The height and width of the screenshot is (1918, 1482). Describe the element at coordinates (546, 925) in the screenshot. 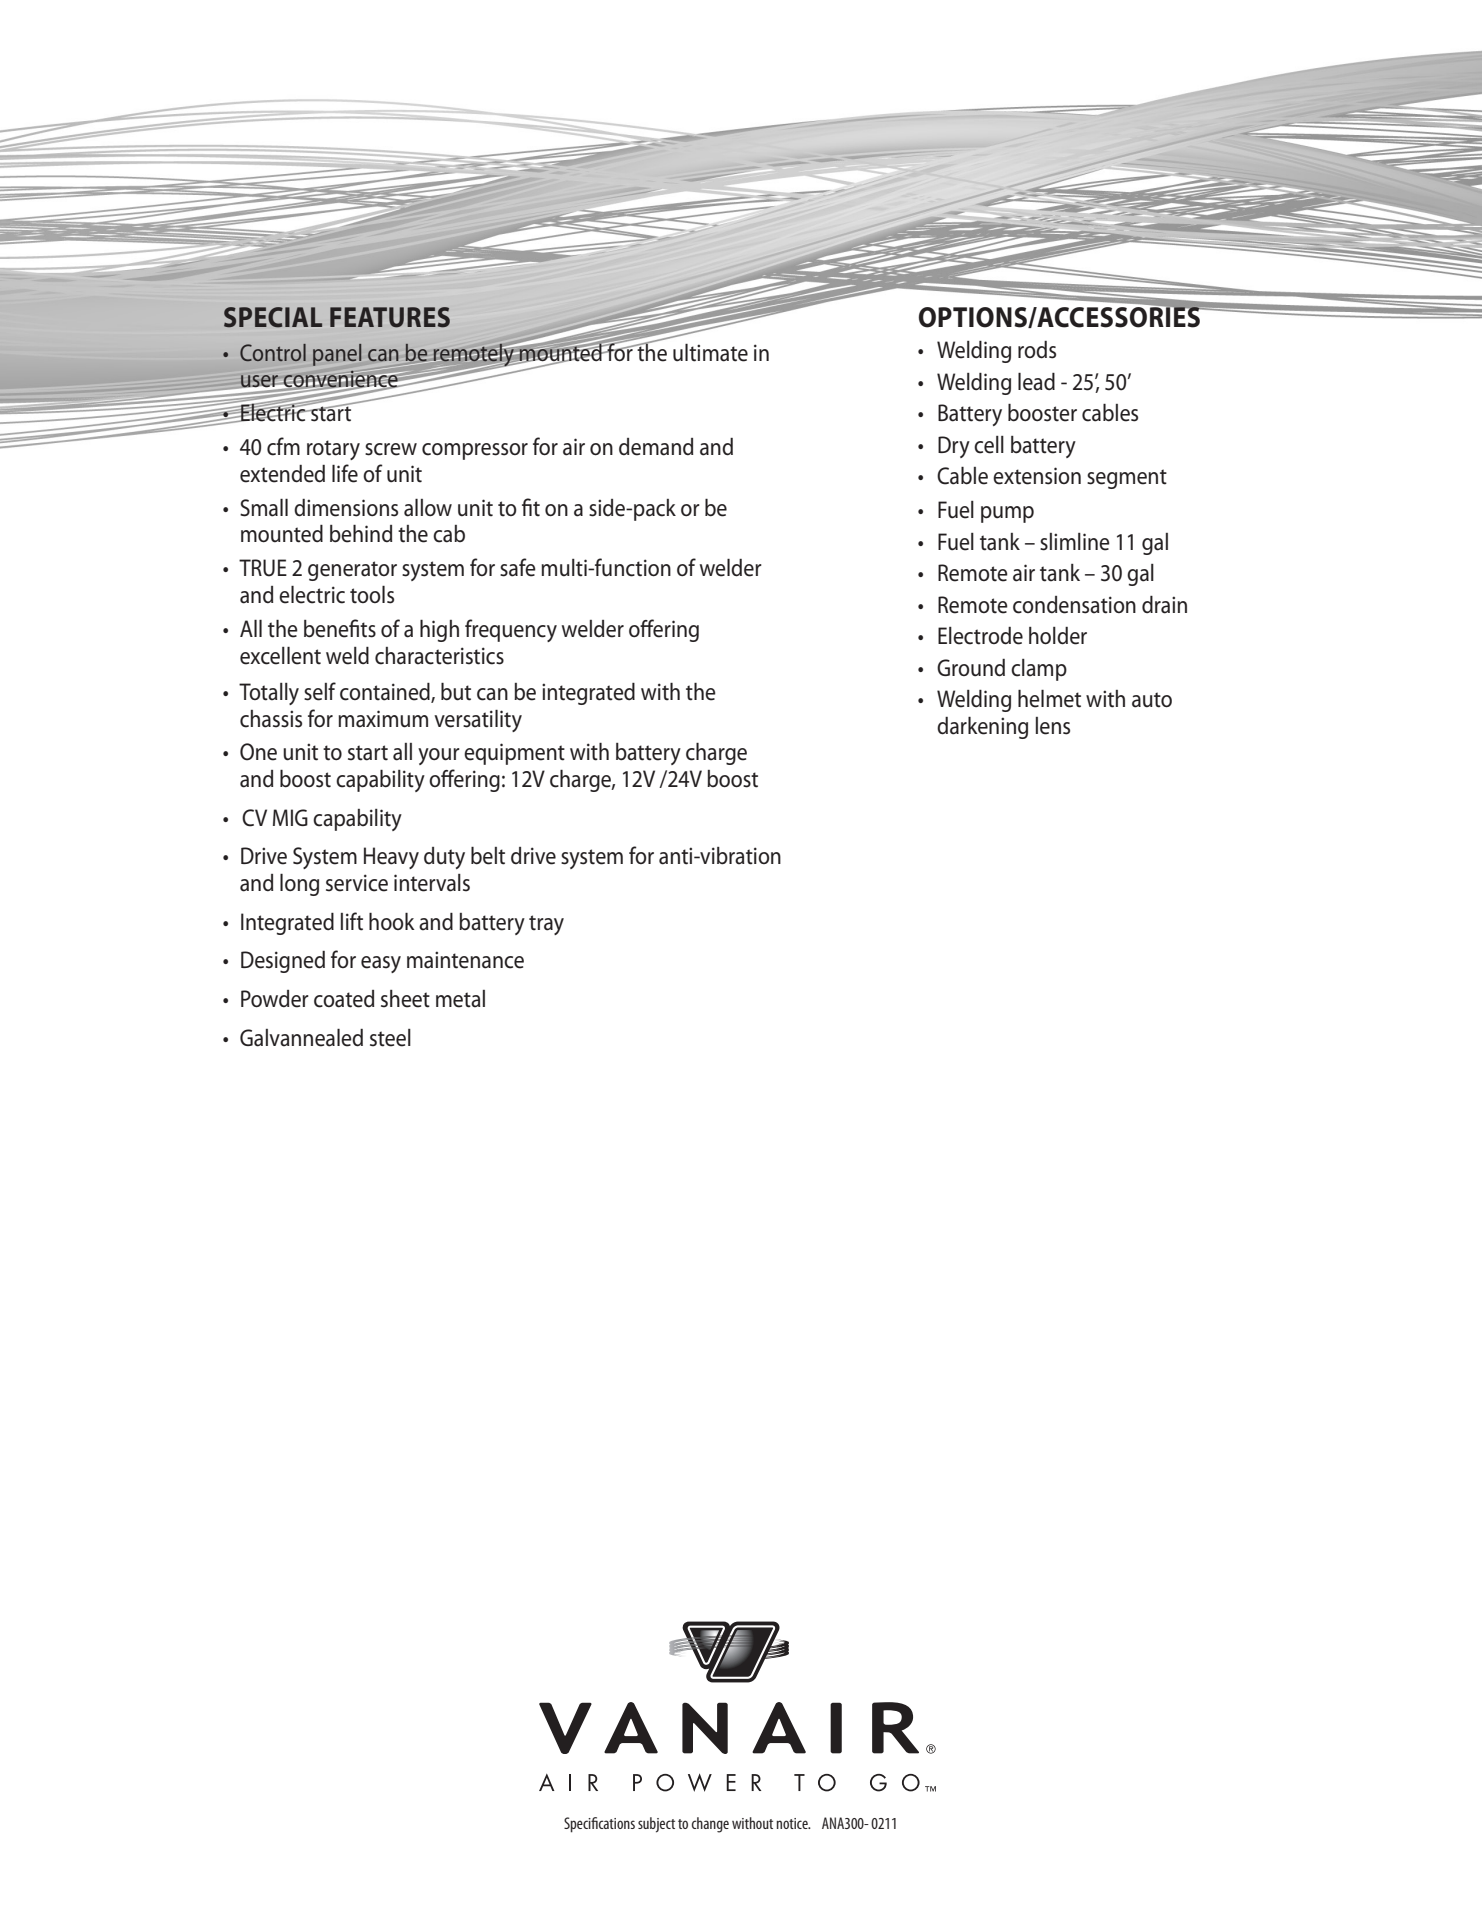

I see `tray` at that location.
